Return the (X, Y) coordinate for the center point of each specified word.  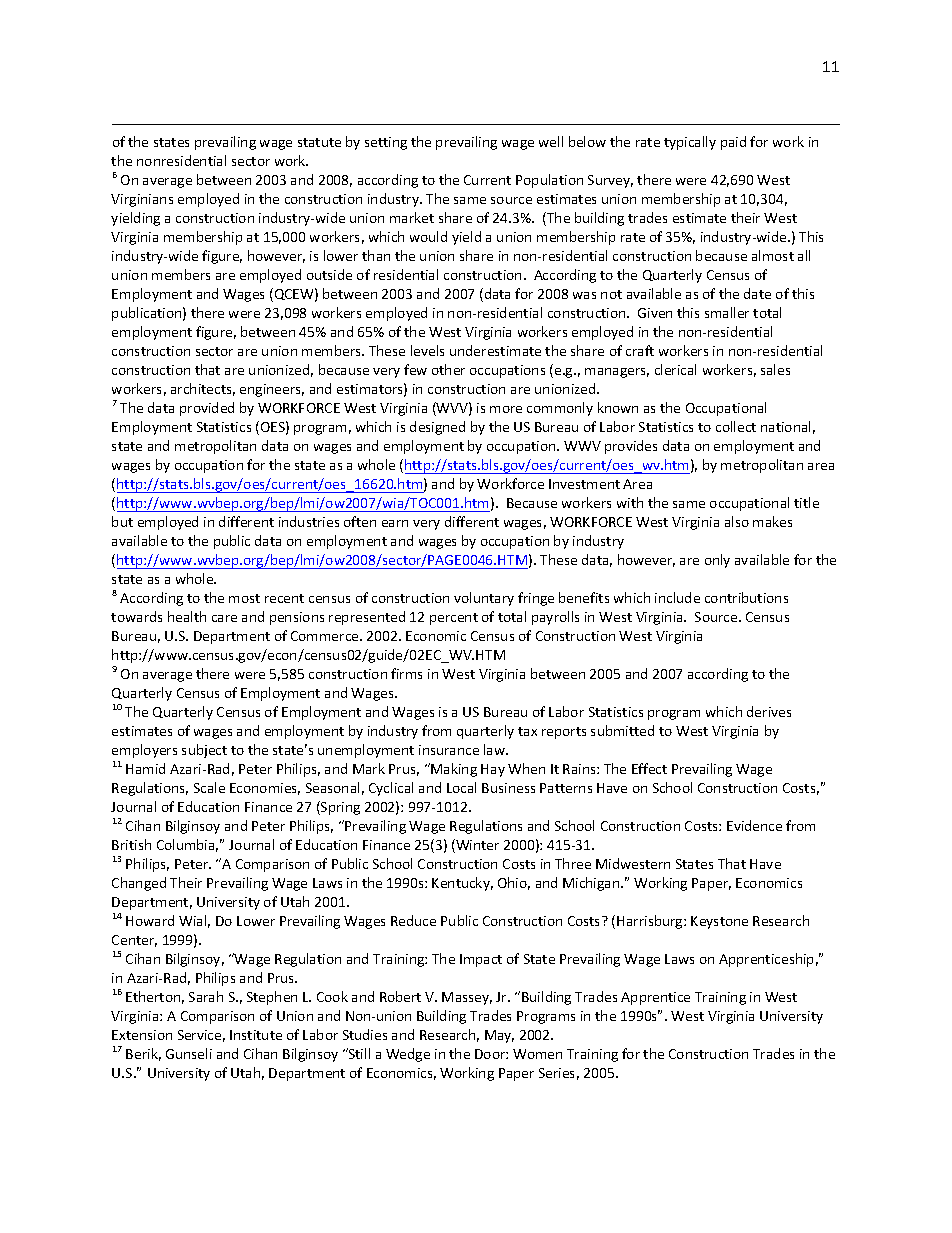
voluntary (484, 599)
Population (549, 181)
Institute (256, 1035)
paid (733, 143)
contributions (746, 597)
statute (319, 142)
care (224, 618)
